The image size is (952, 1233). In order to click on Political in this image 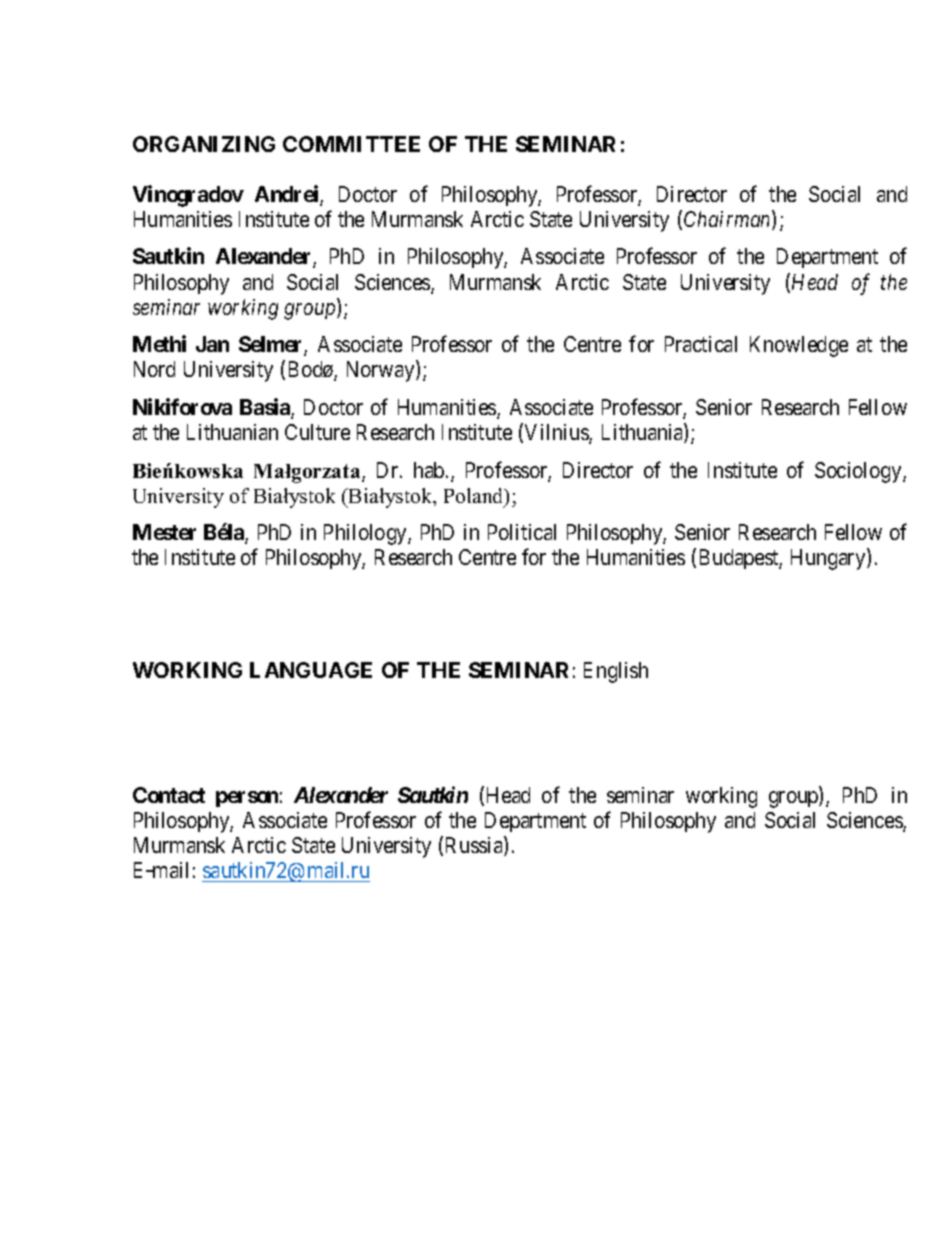, I will do `click(522, 532)`.
